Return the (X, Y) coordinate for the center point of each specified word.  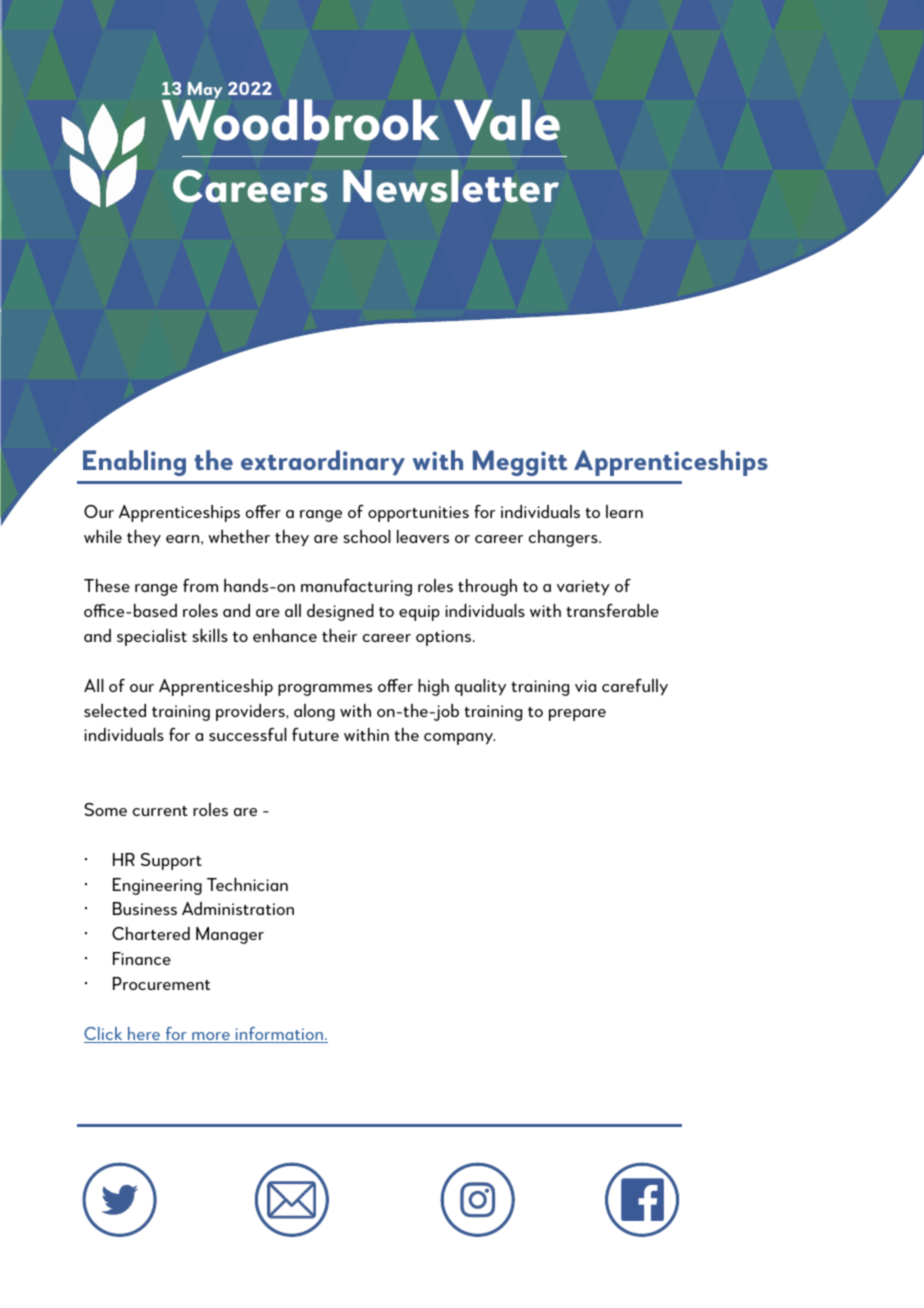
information (279, 1035)
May (204, 92)
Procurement (161, 983)
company (459, 739)
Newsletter (451, 186)
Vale (507, 120)
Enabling (134, 463)
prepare (577, 715)
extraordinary (323, 462)
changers (564, 538)
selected (115, 710)
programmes (325, 690)
